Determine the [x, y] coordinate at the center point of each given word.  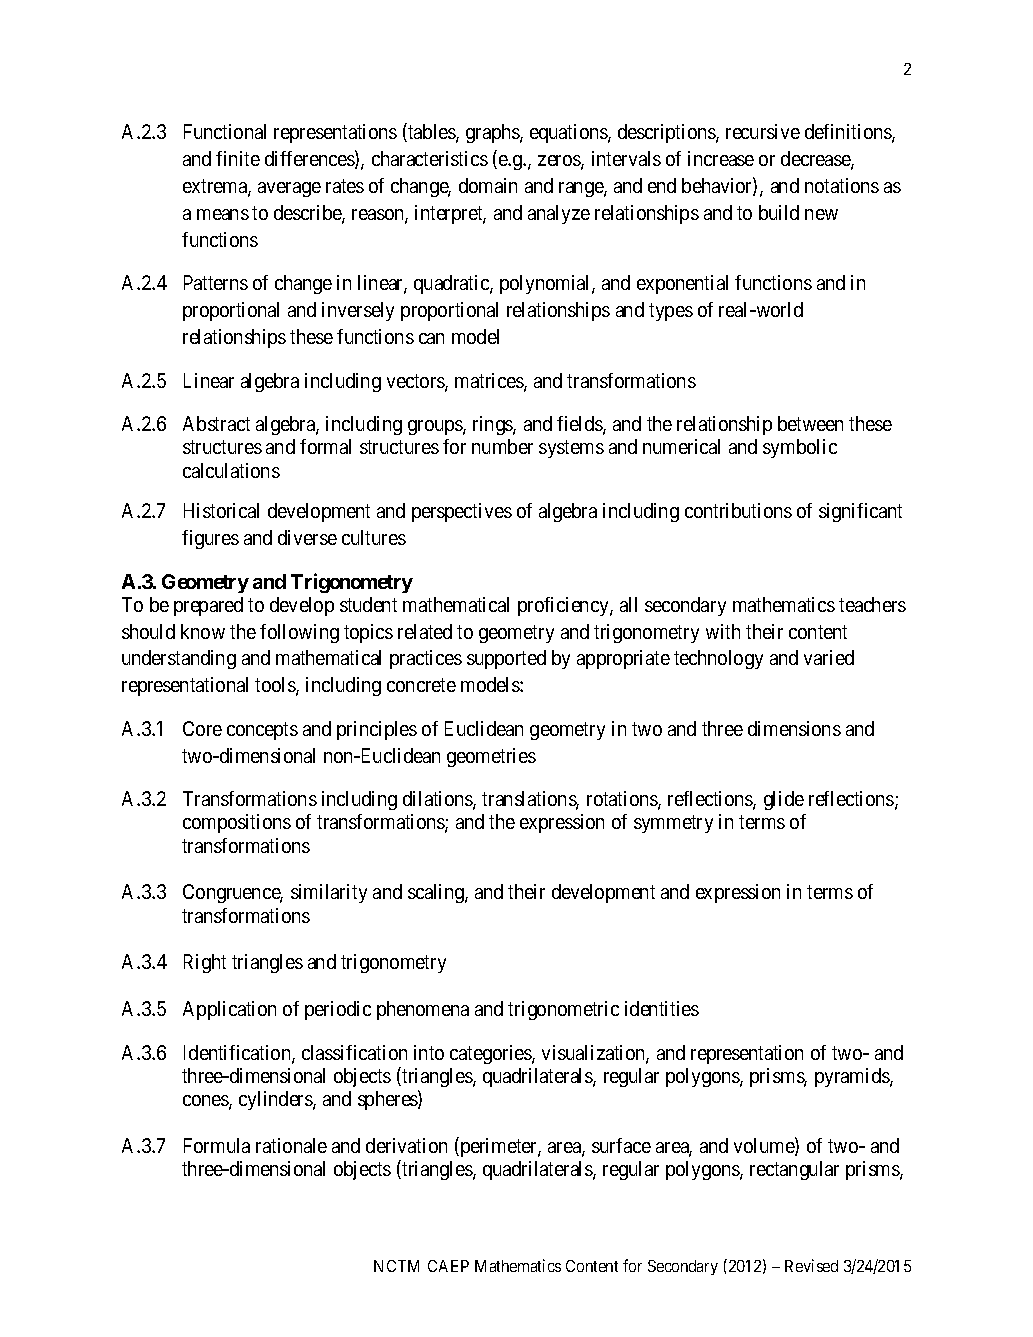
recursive [763, 131]
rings [493, 425]
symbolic [800, 448]
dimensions [794, 728]
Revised [811, 1265]
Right [205, 963]
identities [662, 1008]
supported [506, 659]
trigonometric [563, 1010]
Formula [217, 1145]
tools [276, 686]
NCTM [396, 1266]
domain [488, 185]
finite [238, 158]
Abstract [216, 423]
